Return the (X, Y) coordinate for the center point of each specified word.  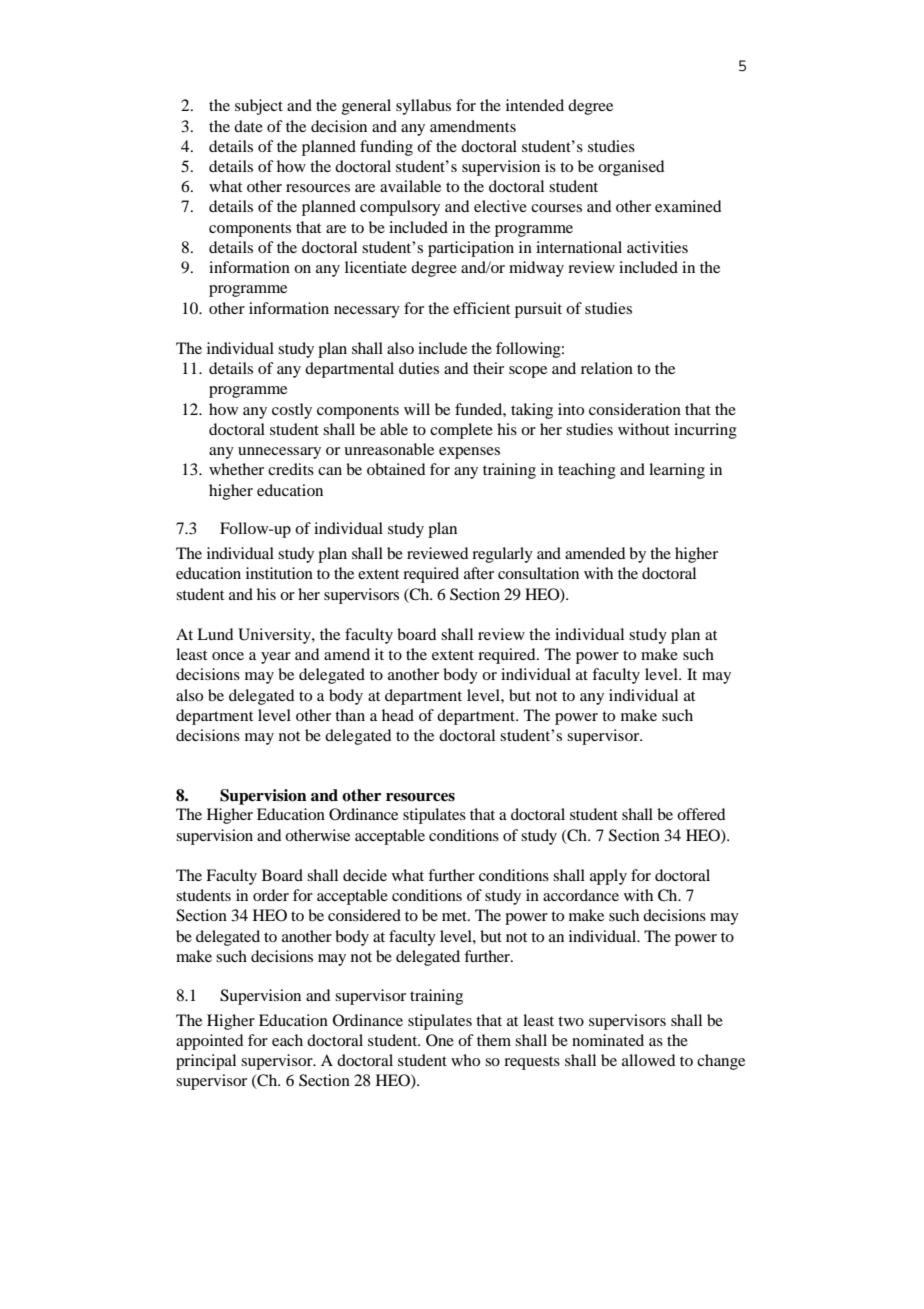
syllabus (423, 107)
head (398, 715)
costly (292, 411)
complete (461, 431)
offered (701, 814)
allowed (648, 1060)
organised (631, 168)
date (248, 126)
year (276, 658)
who (465, 1060)
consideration (635, 409)
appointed (209, 1042)
